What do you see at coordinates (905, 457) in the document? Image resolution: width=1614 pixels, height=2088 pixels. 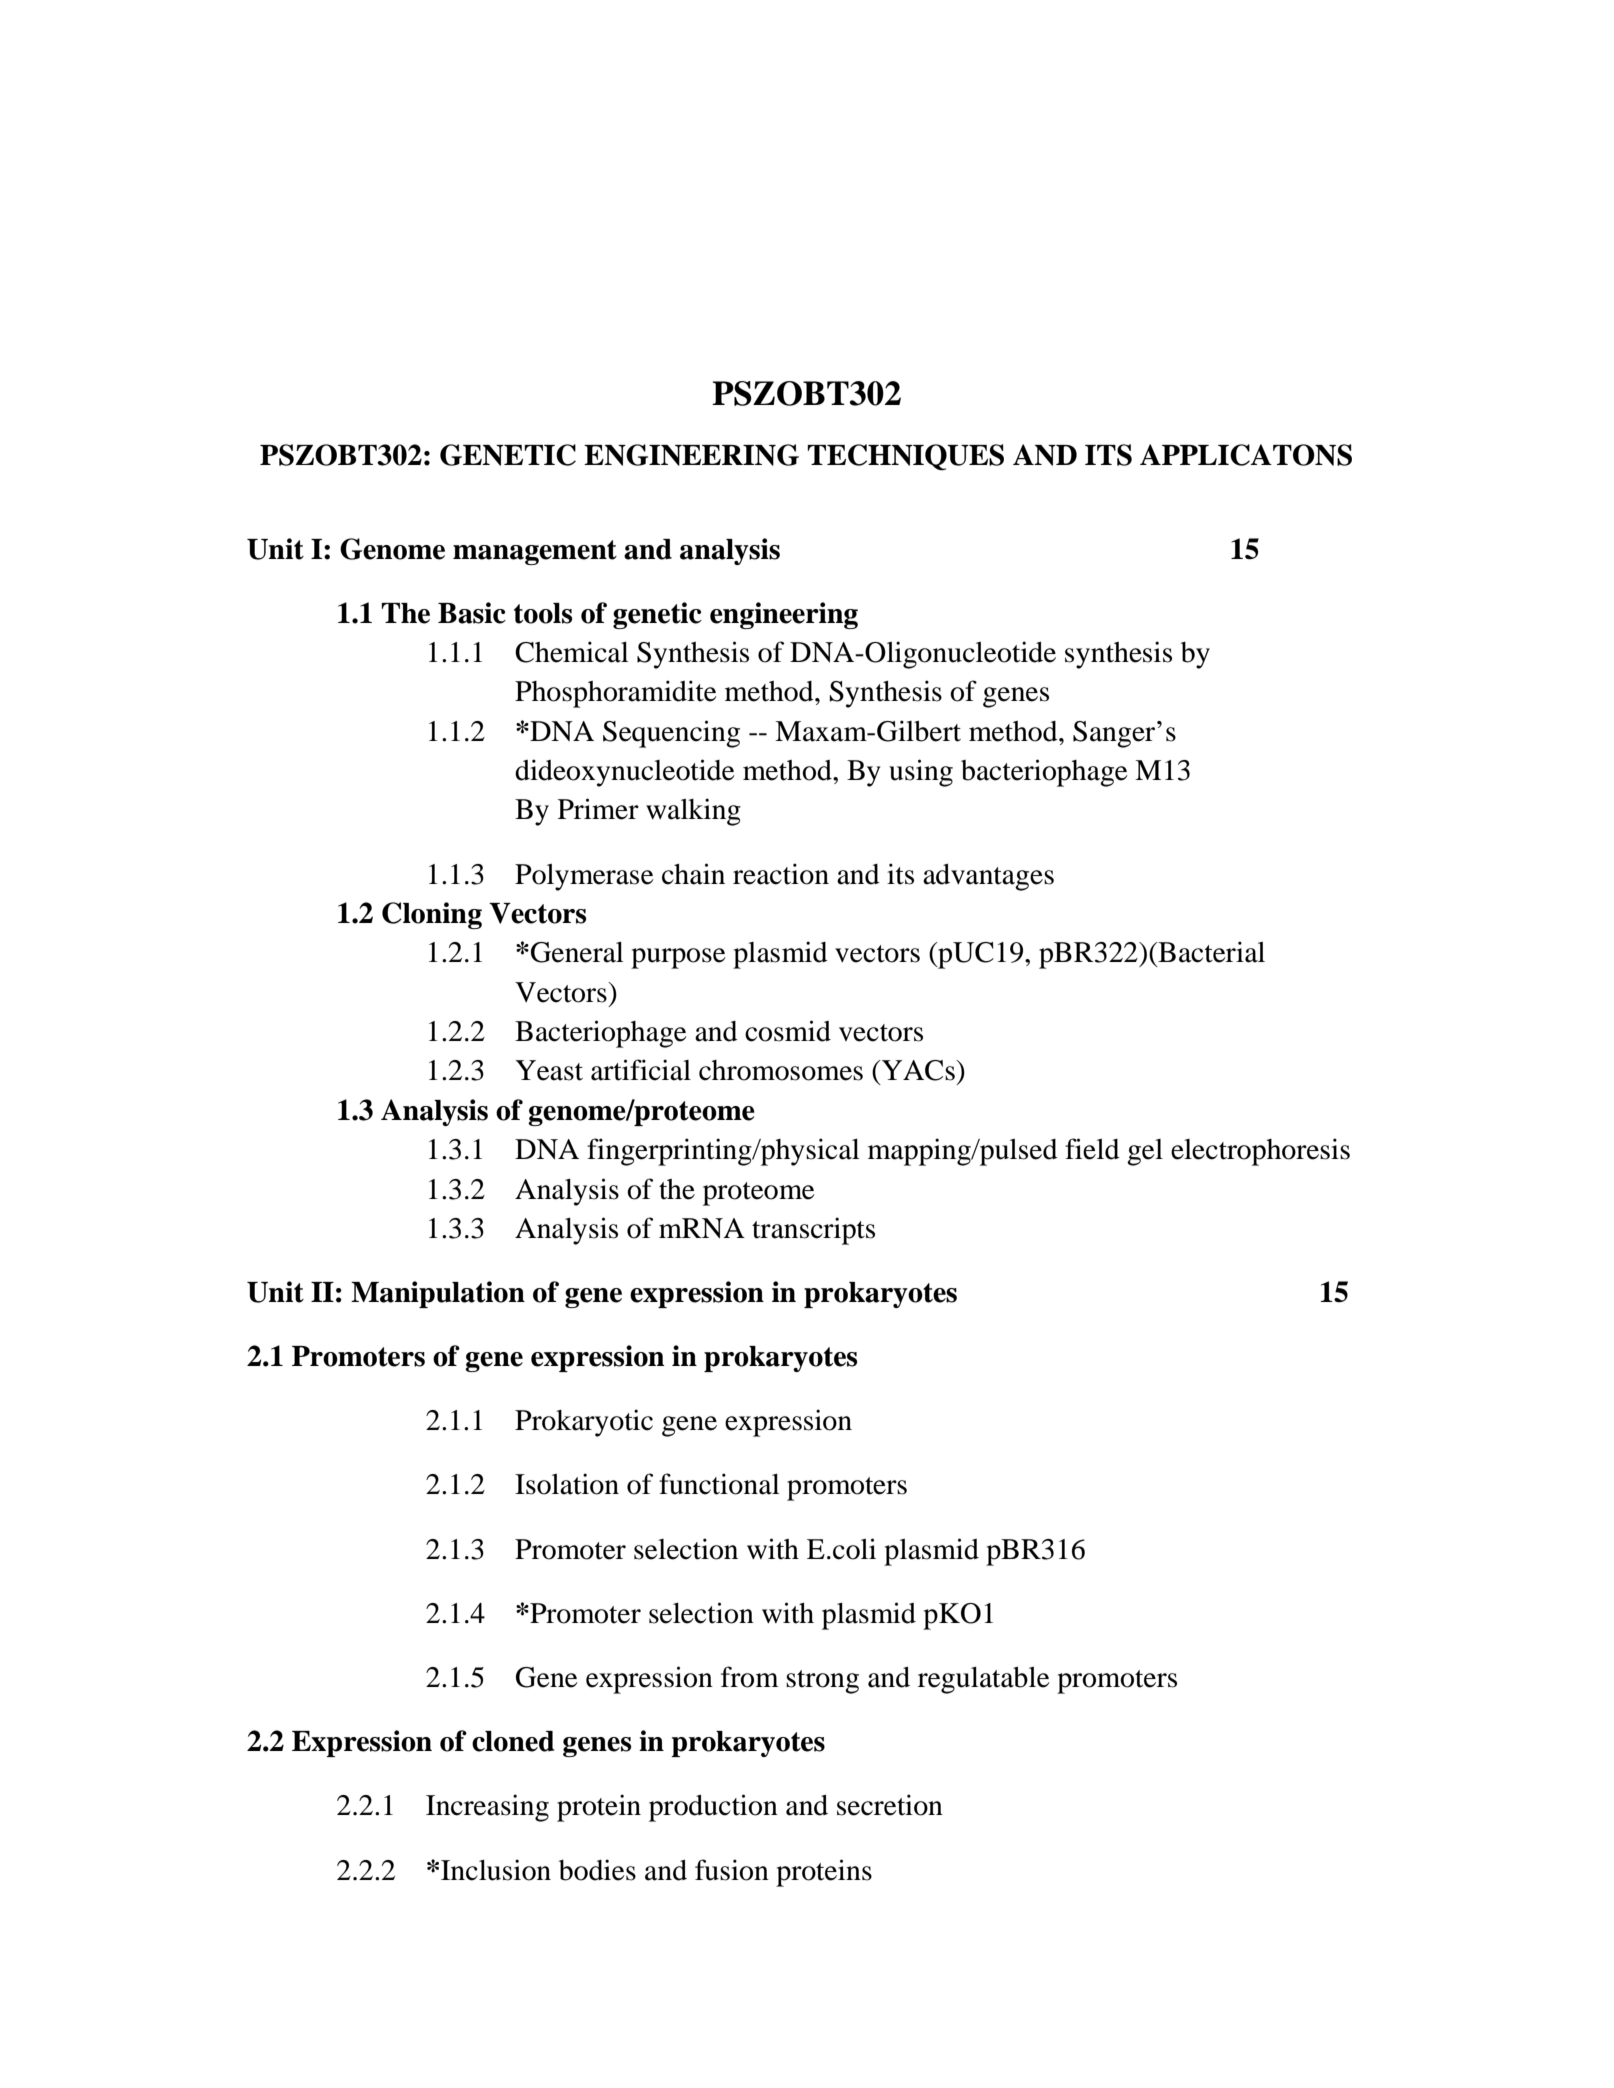 I see `TECHNIQUES` at bounding box center [905, 457].
